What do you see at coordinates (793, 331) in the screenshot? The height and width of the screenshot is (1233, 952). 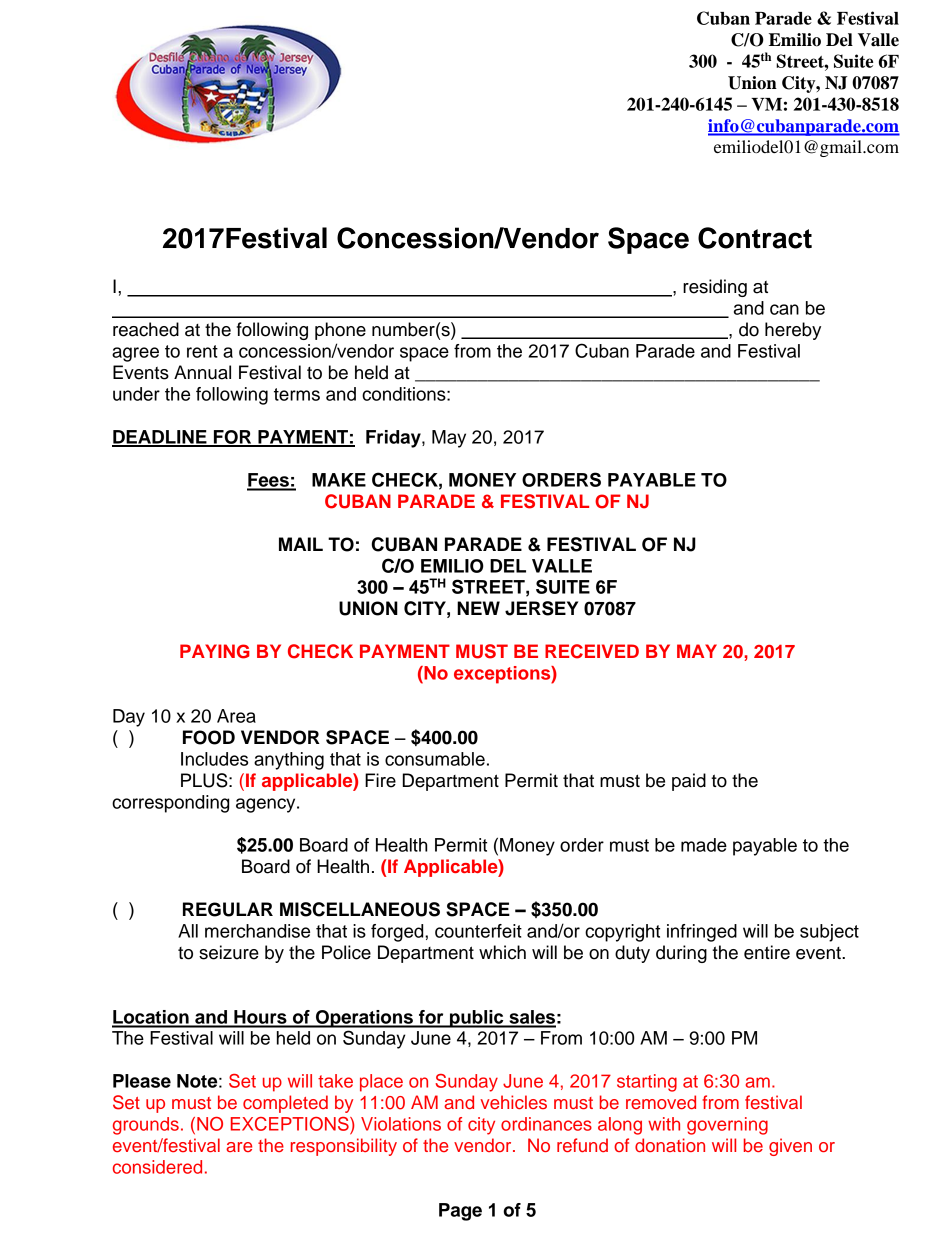 I see `hereby` at bounding box center [793, 331].
